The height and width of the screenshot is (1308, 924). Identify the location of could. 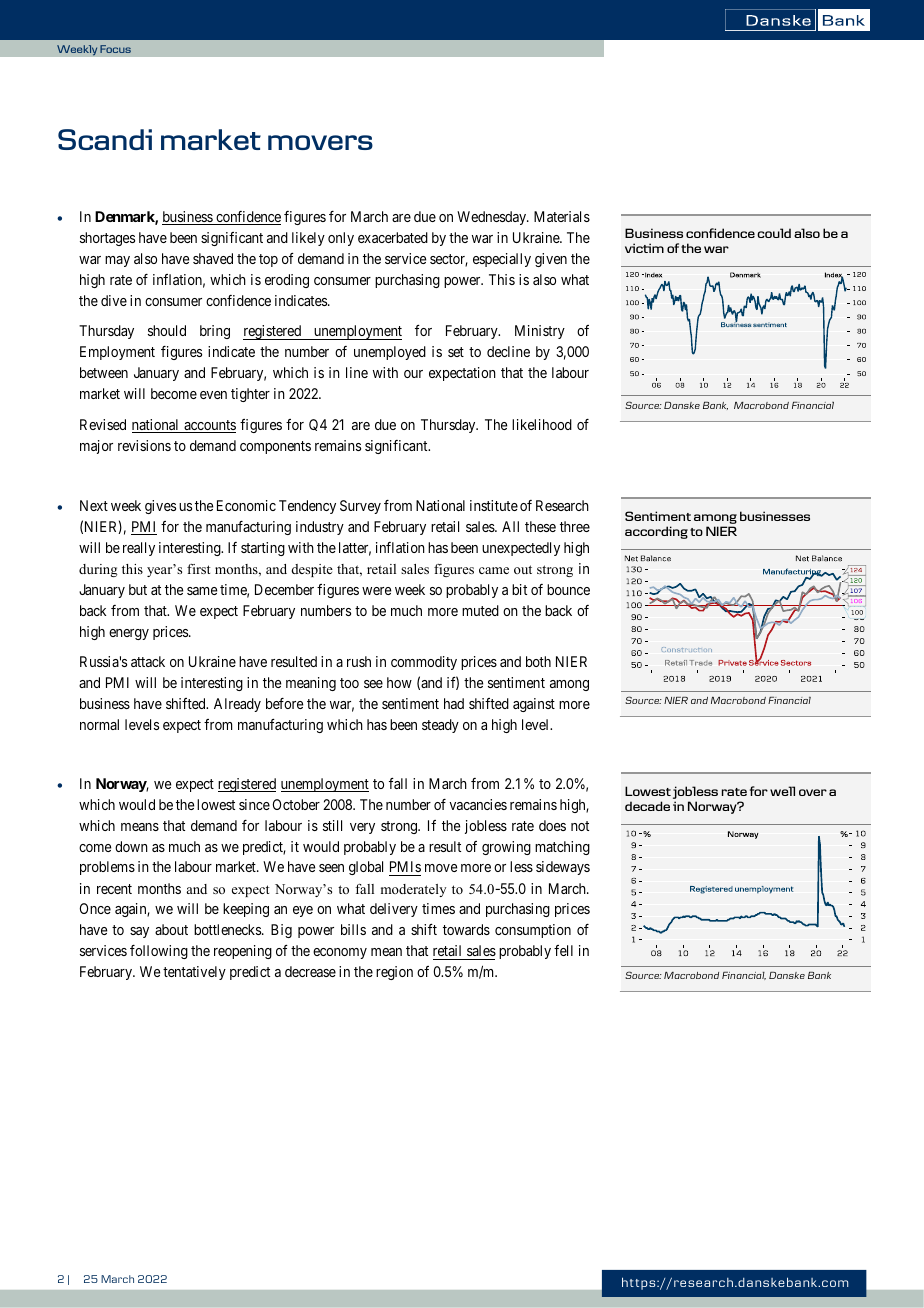
(774, 233).
